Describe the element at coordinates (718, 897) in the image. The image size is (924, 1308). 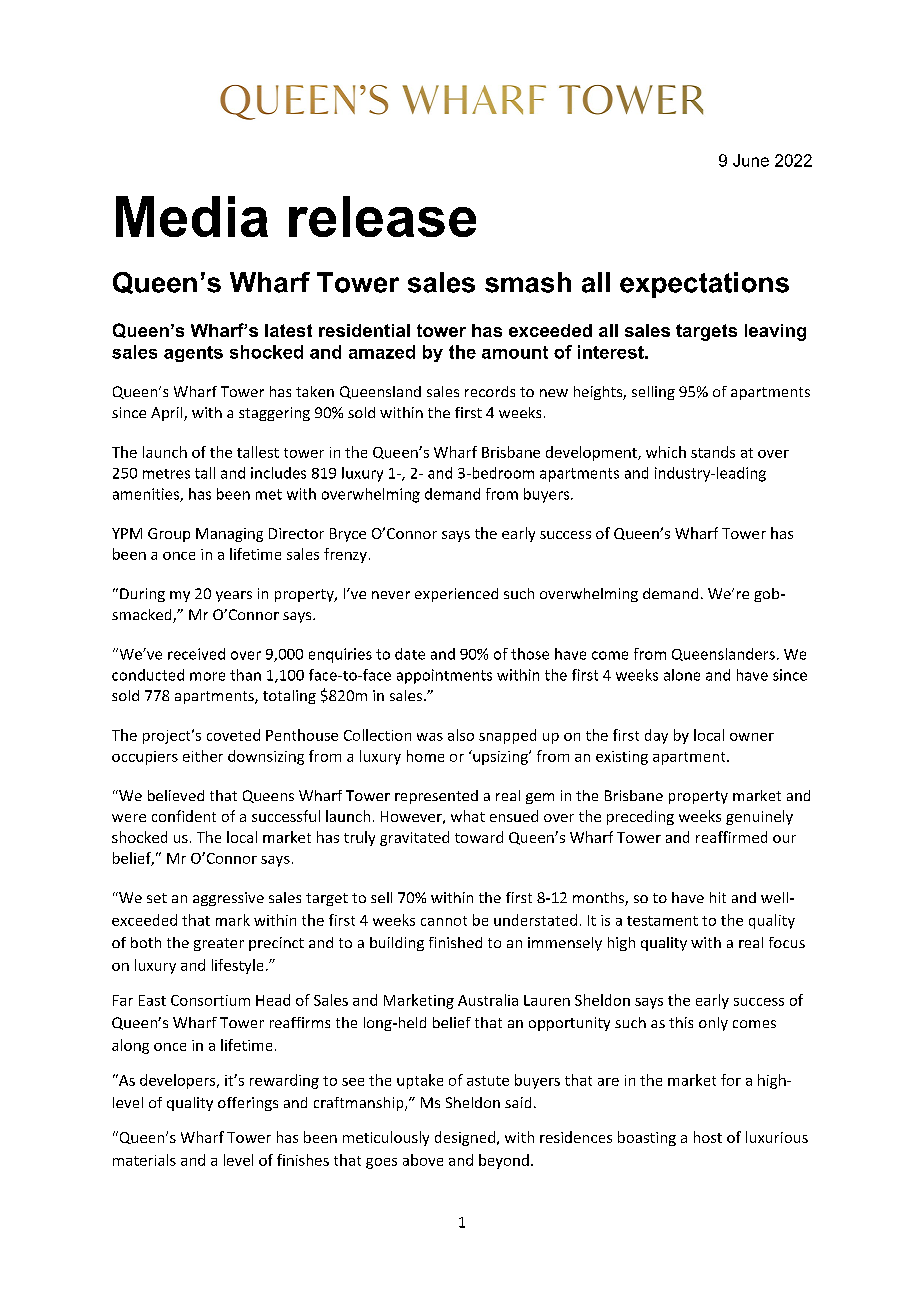
I see `hit` at that location.
